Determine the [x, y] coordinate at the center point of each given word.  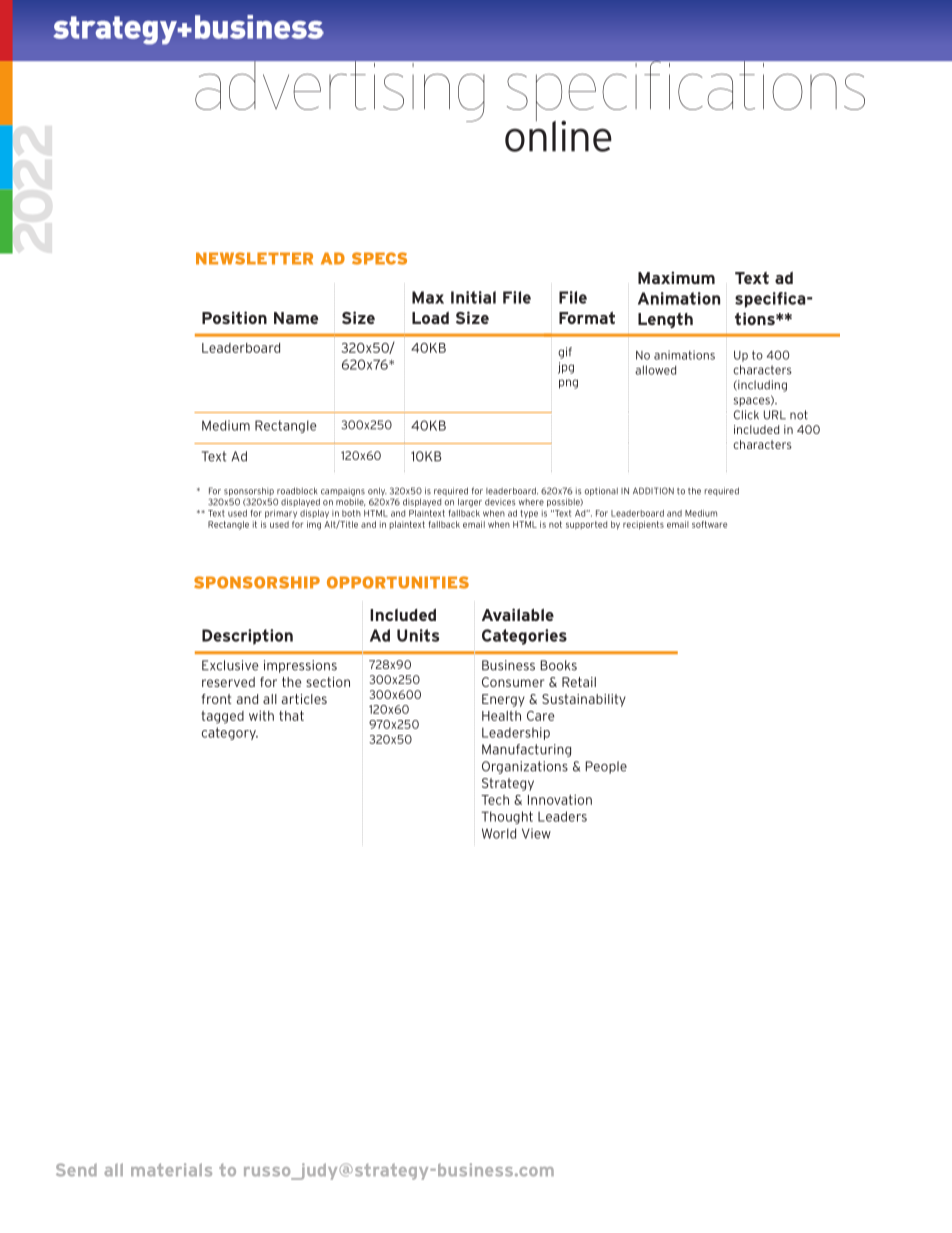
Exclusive [230, 665]
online [558, 135]
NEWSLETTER [254, 258]
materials [171, 1170]
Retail [579, 682]
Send [76, 1170]
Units [418, 635]
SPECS [379, 258]
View [536, 833]
